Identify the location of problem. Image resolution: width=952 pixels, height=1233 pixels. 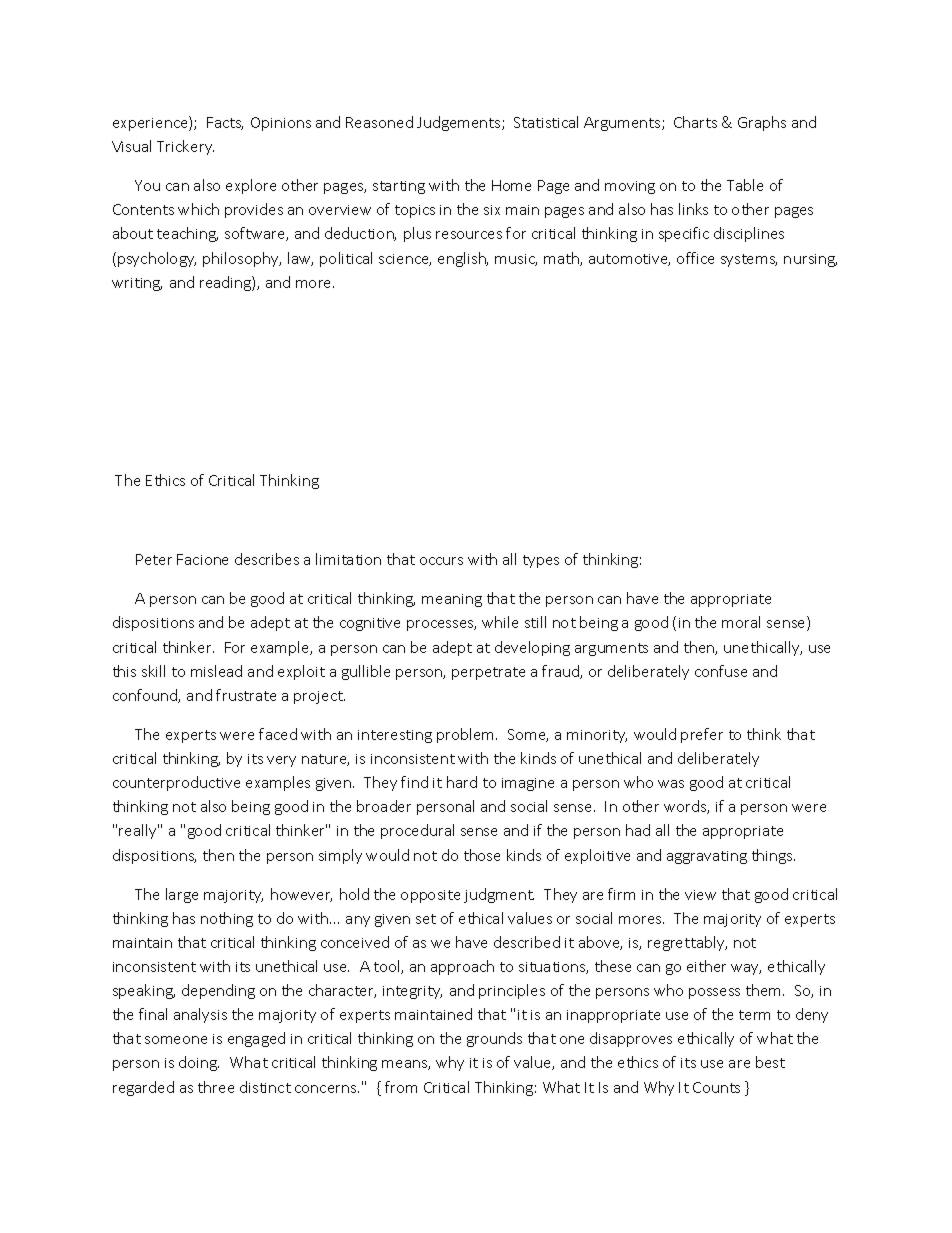
(467, 735).
